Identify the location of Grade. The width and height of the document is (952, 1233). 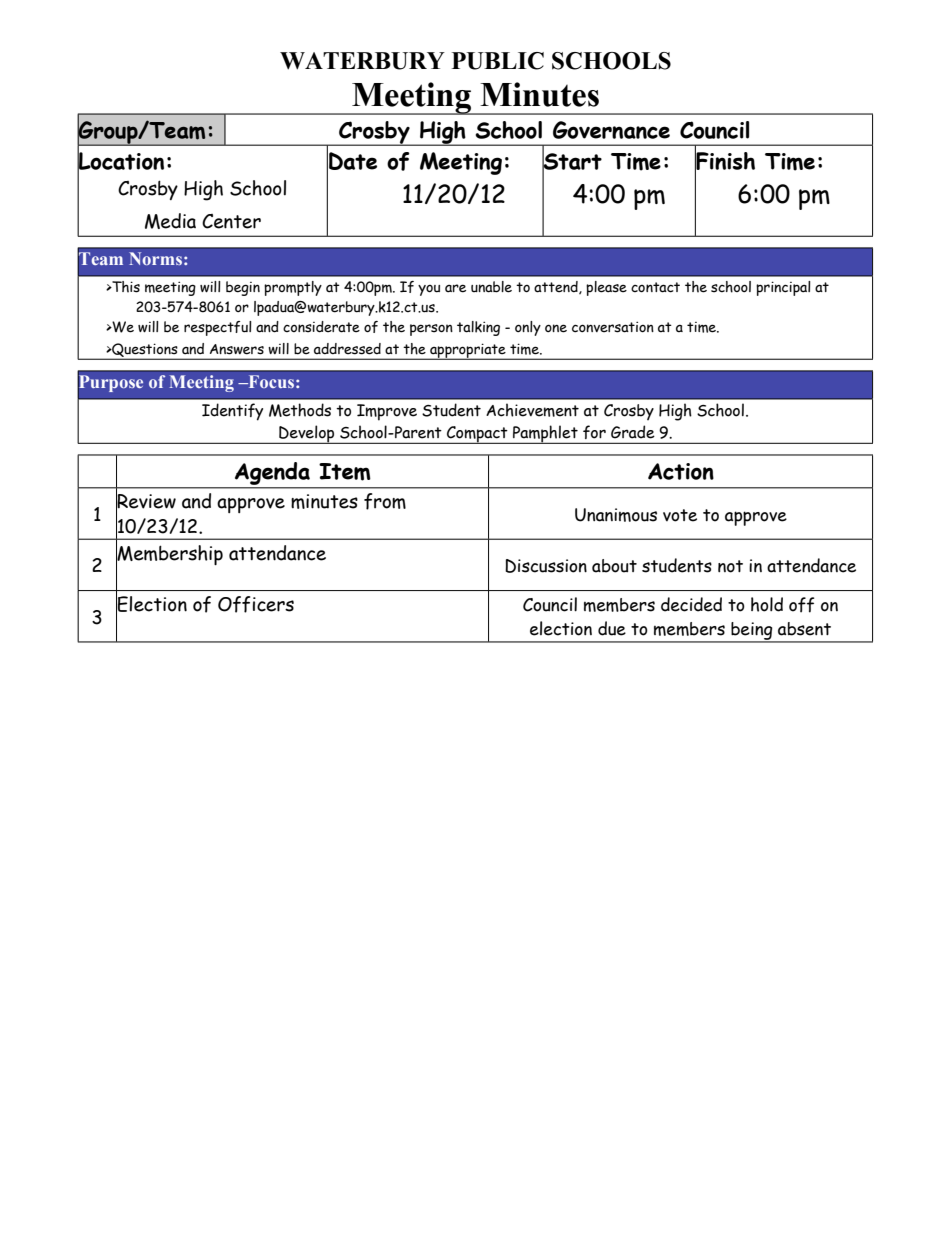
(633, 432).
